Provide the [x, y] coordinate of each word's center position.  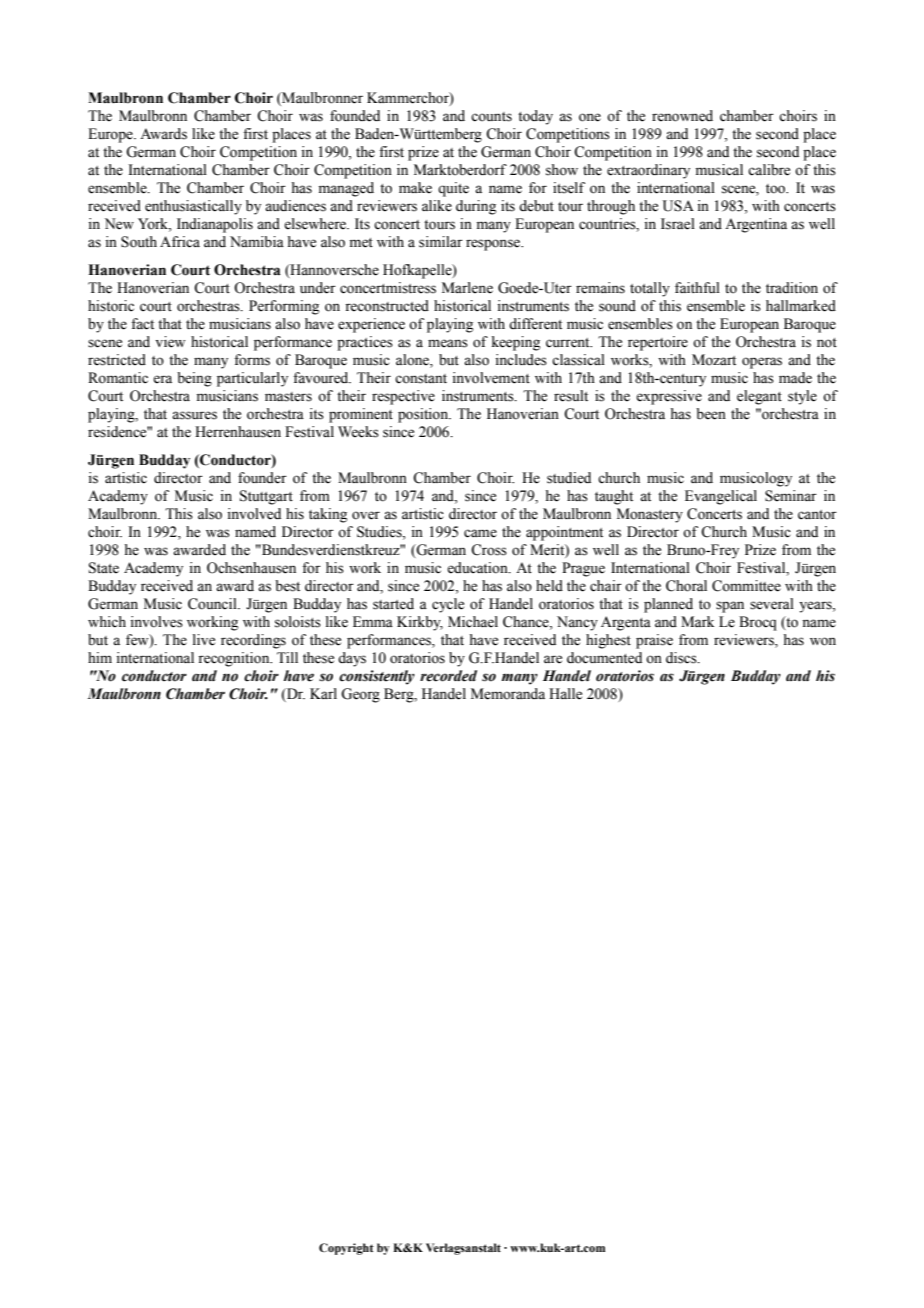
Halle [565, 694]
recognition [235, 659]
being [194, 379]
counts [491, 117]
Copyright [346, 1249]
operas [762, 363]
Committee [746, 586]
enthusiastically [193, 207]
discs [682, 658]
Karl [323, 693]
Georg [360, 695]
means [448, 343]
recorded [448, 676]
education [478, 568]
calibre [769, 170]
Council [213, 604]
